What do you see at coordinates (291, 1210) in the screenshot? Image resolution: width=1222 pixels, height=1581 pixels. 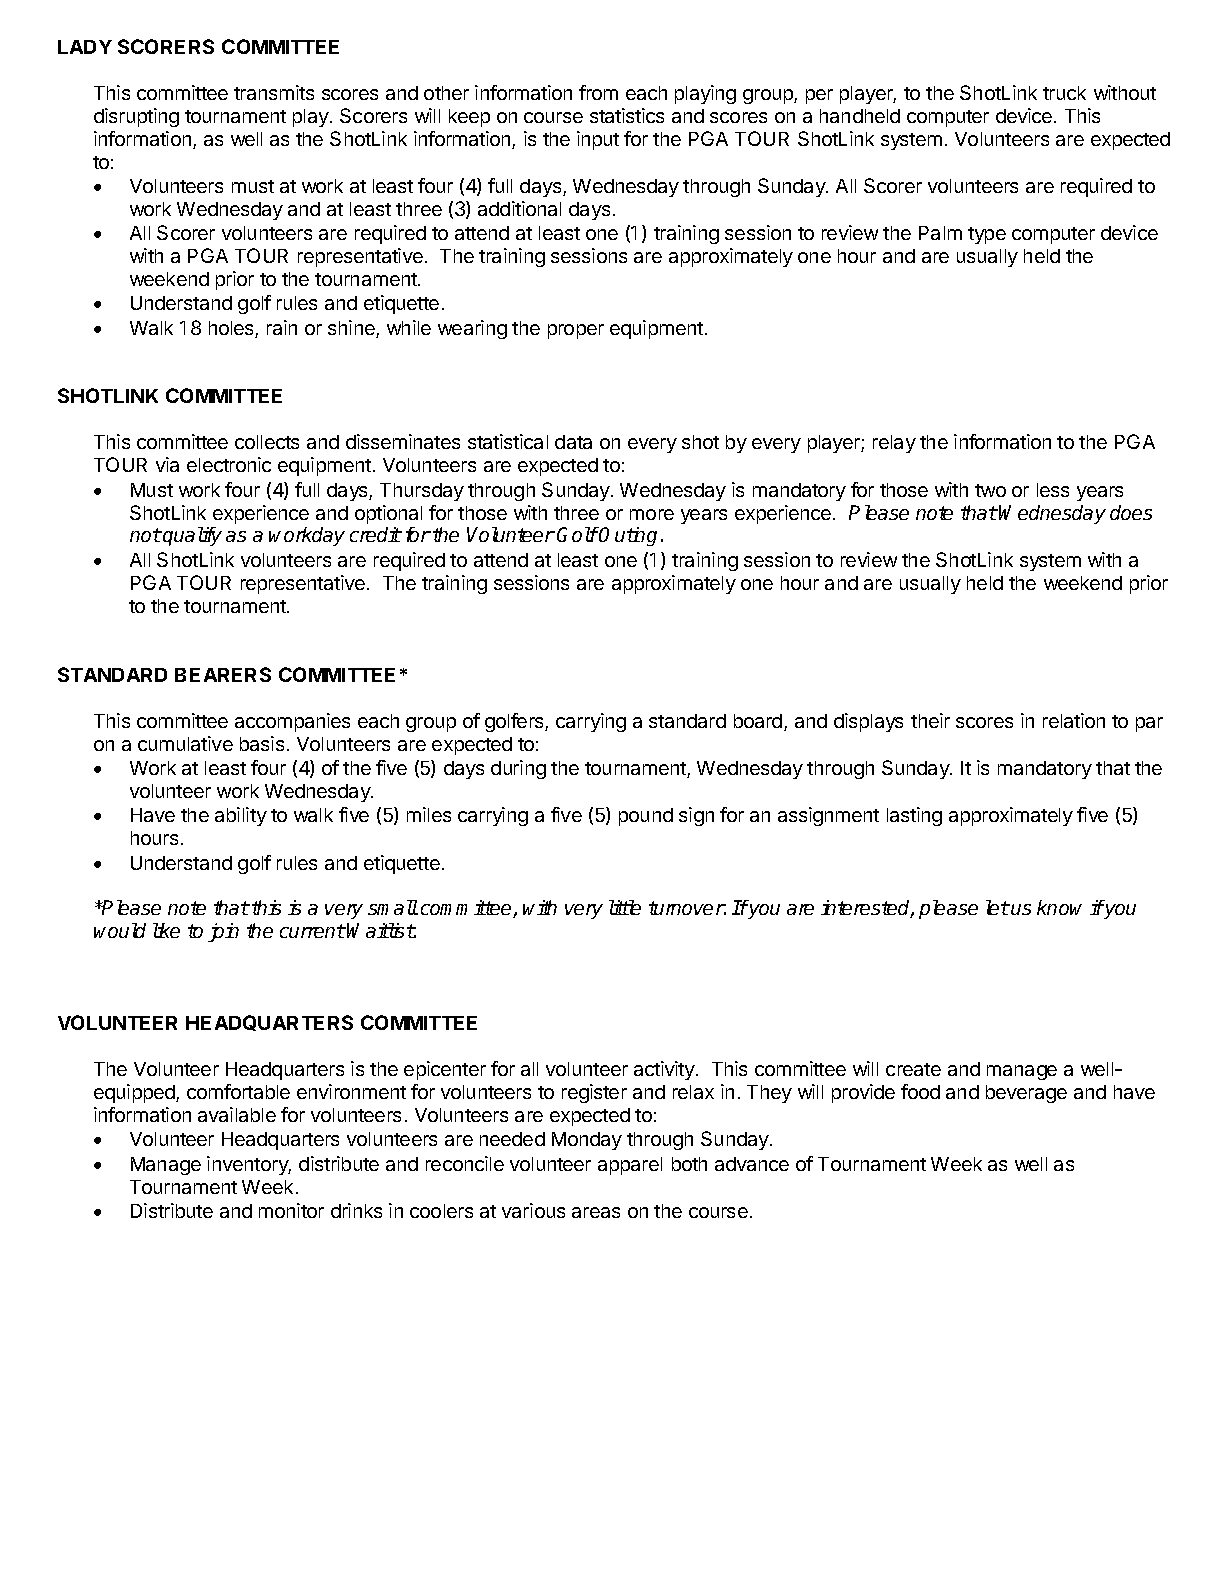 I see `monitor` at bounding box center [291, 1210].
